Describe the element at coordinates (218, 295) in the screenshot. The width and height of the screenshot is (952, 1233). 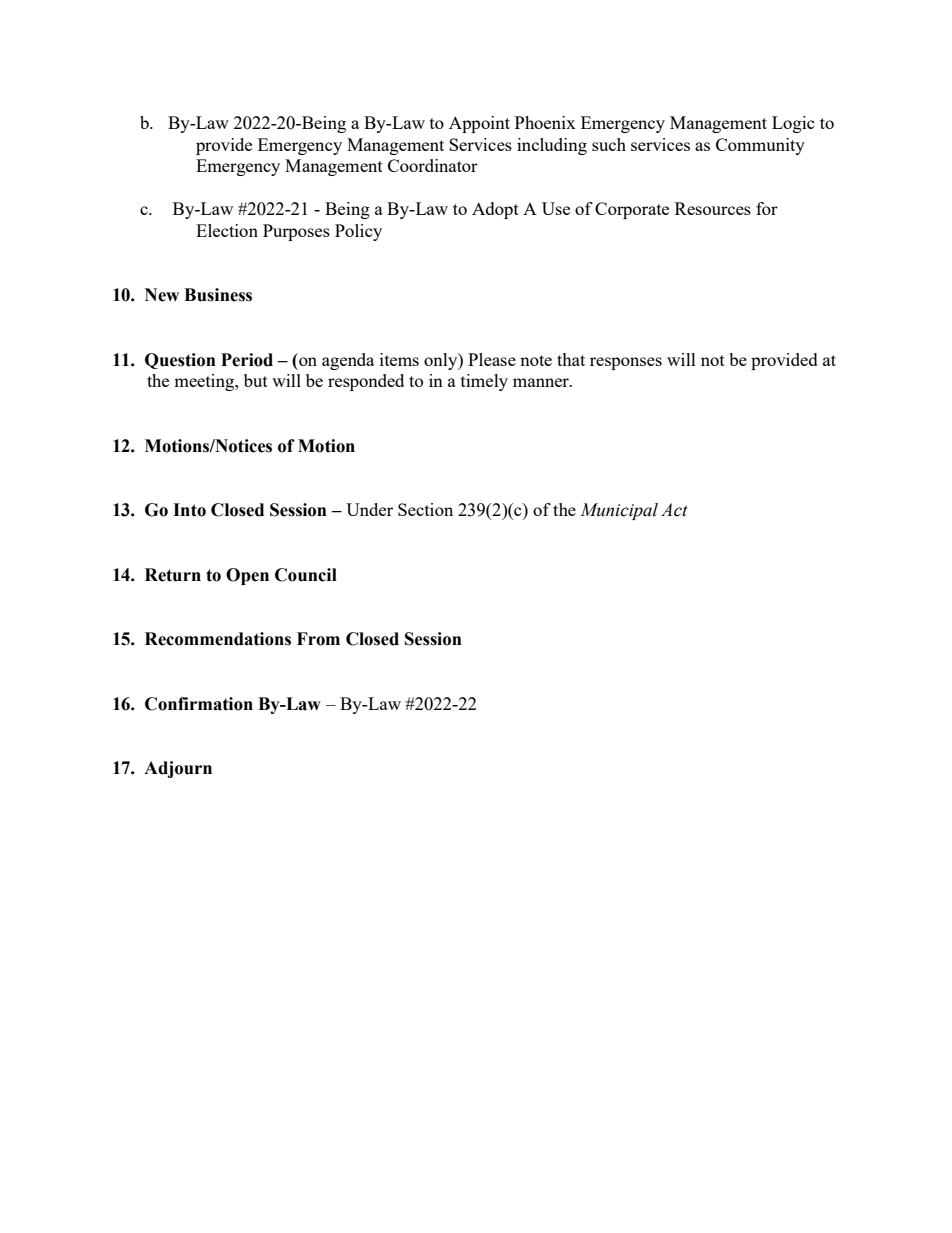
I see `Business` at that location.
